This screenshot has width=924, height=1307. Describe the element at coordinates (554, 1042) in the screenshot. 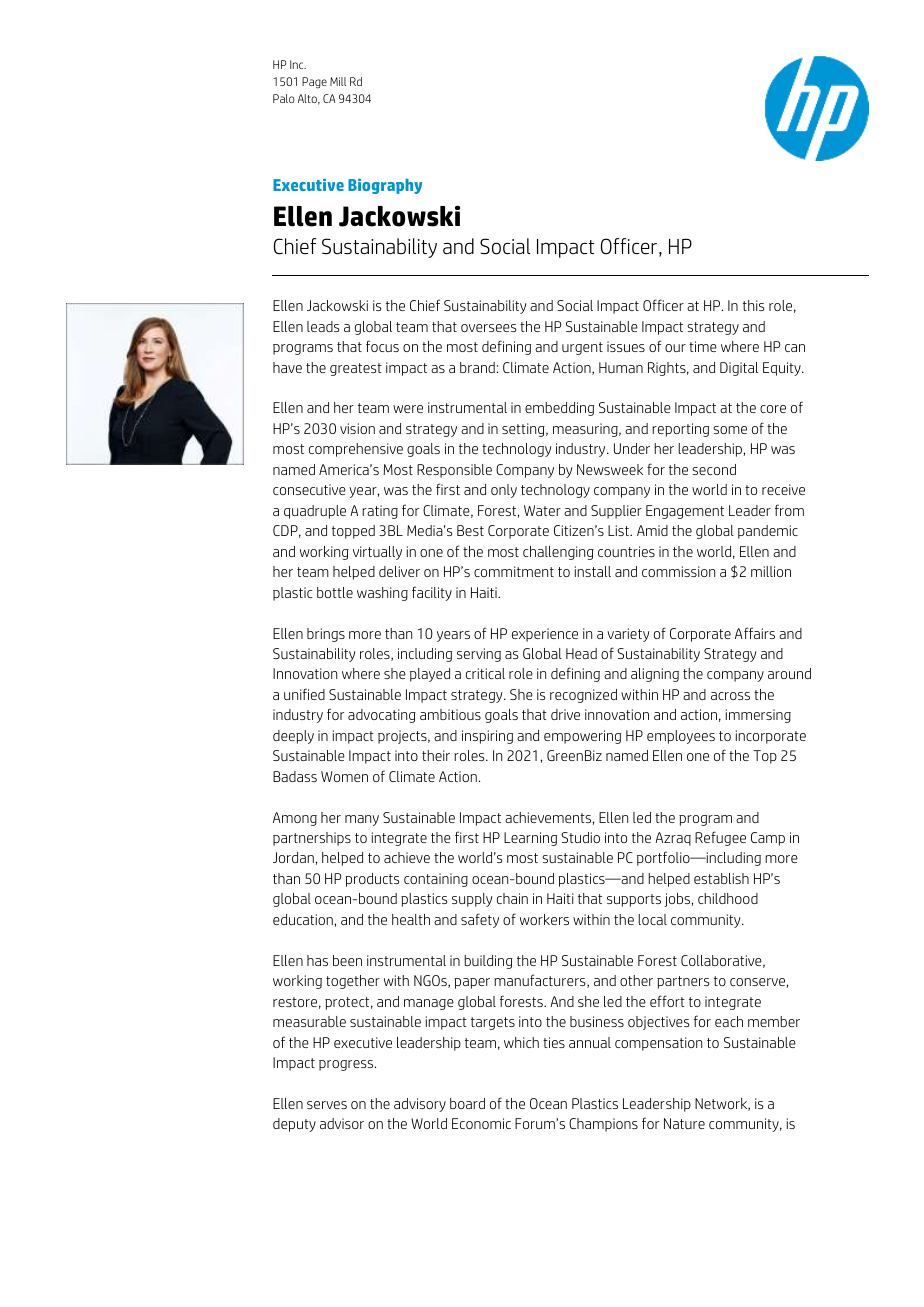

I see `ties` at that location.
